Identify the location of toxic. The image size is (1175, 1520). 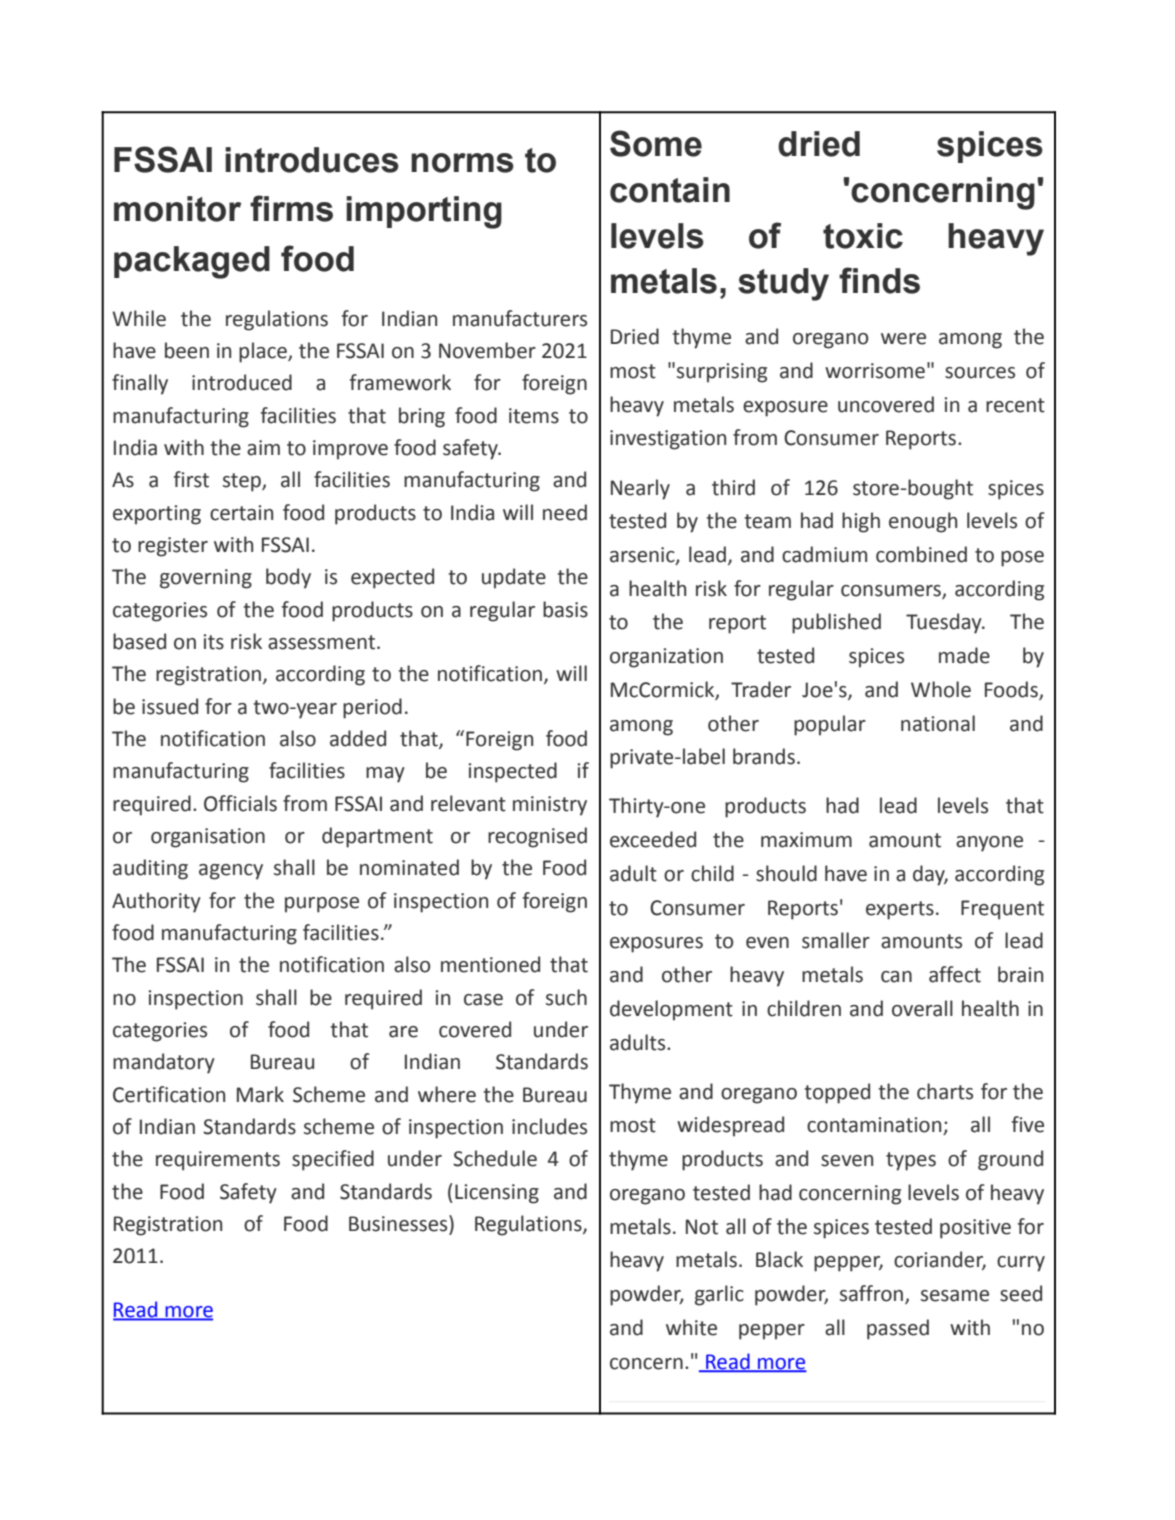
(863, 236).
